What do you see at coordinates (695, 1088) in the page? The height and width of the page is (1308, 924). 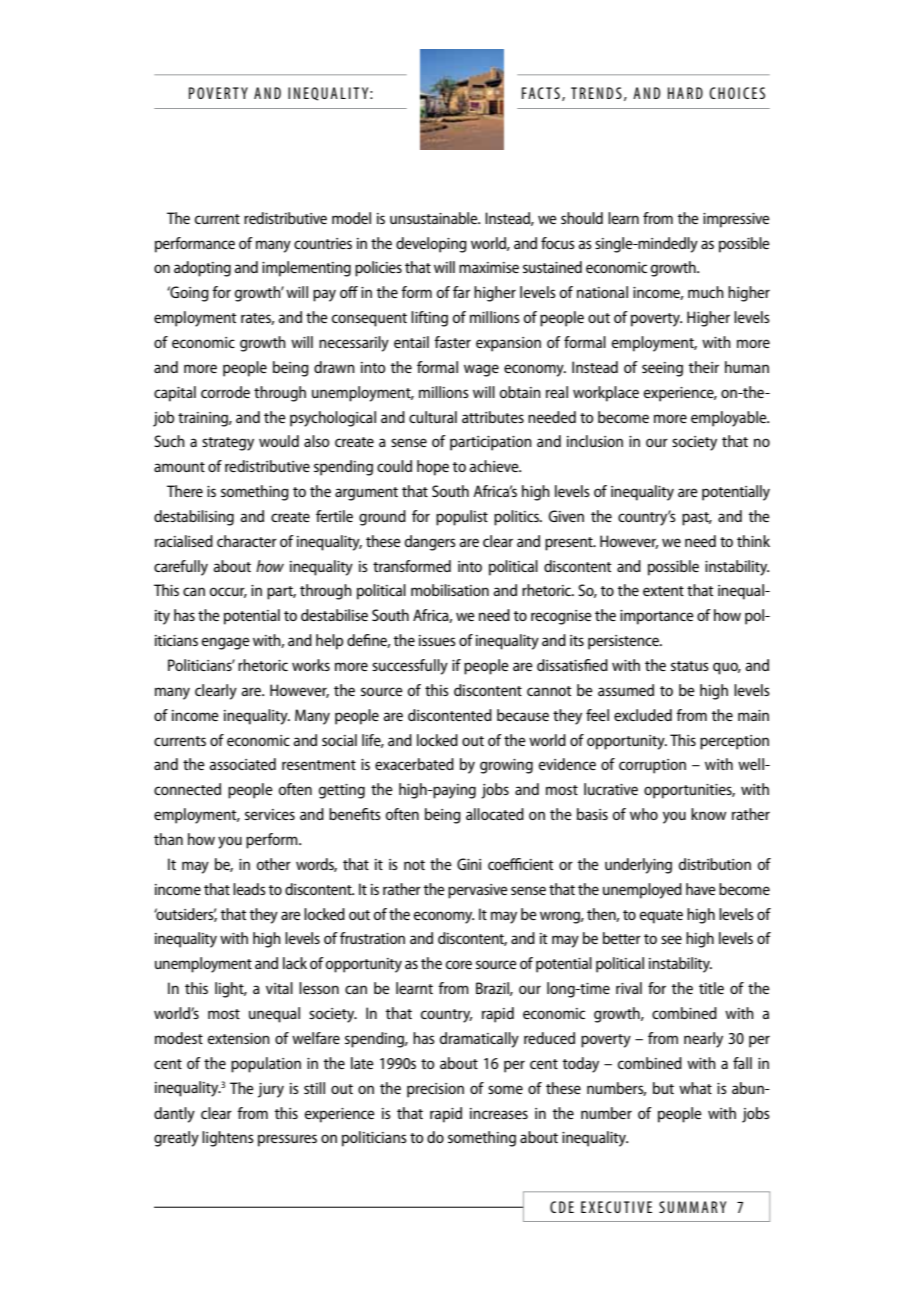 I see `what` at bounding box center [695, 1088].
